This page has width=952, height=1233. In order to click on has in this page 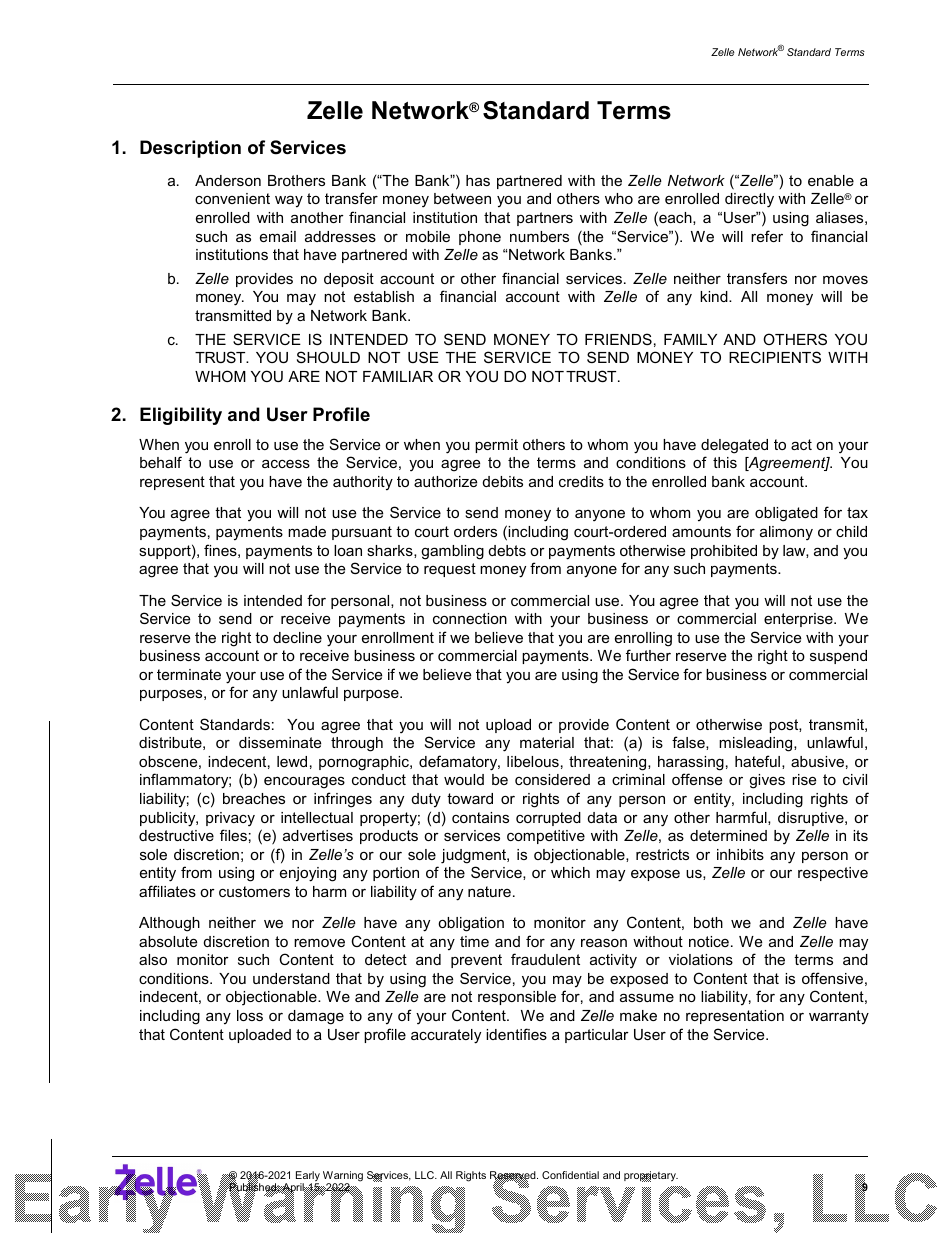, I will do `click(478, 180)`.
